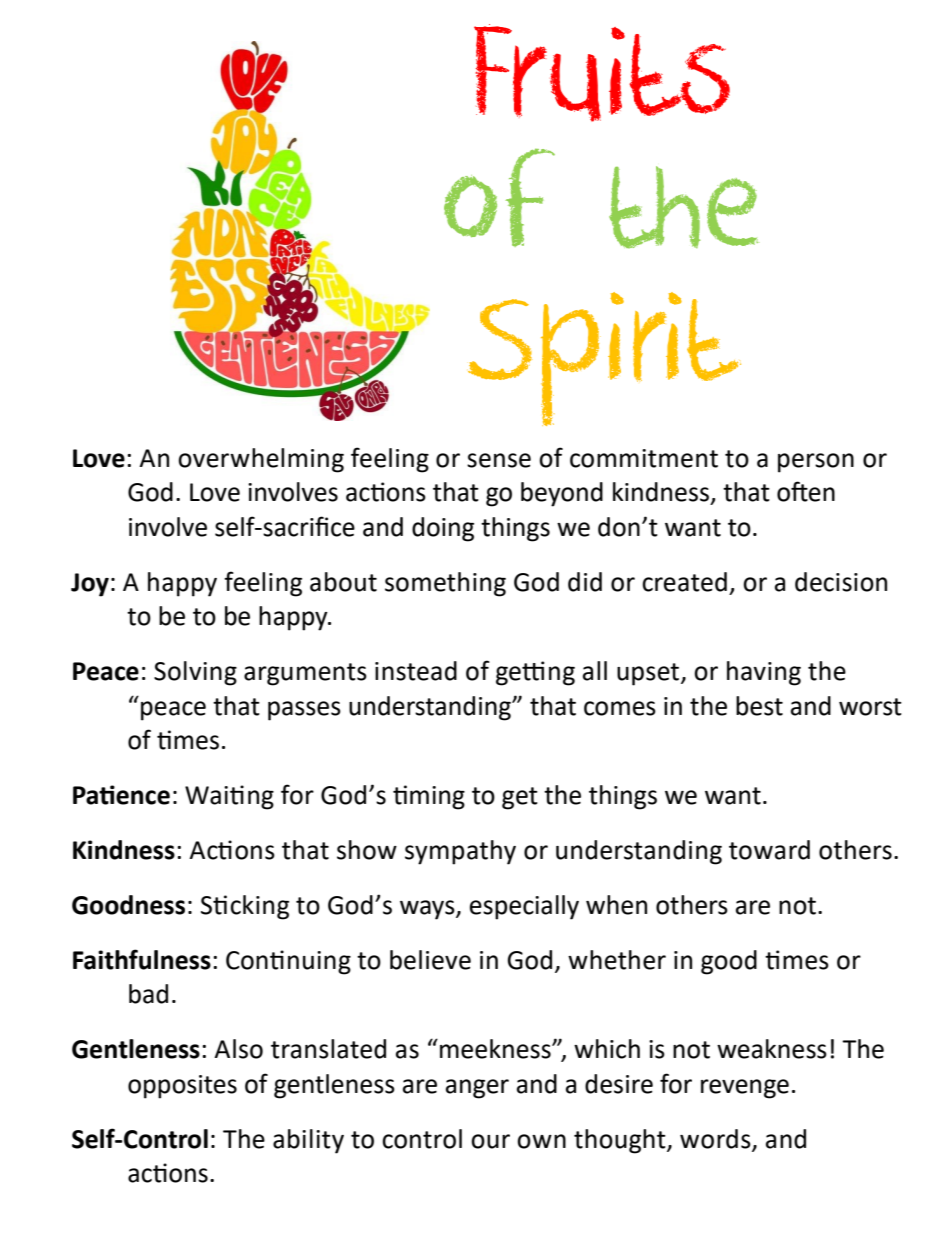 This image has height=1233, width=952. I want to click on often, so click(806, 491).
